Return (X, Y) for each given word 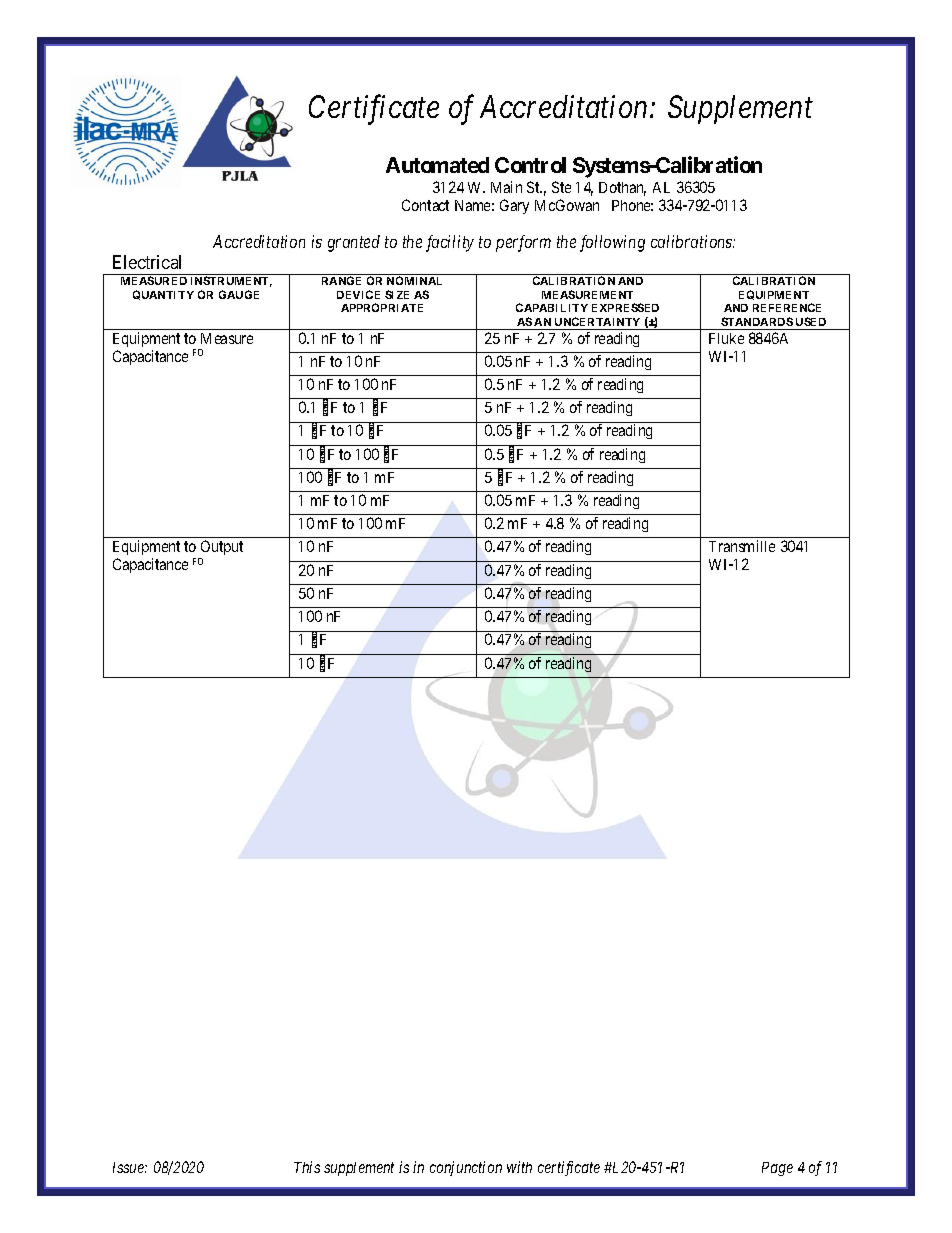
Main (506, 187)
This (307, 1167)
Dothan (622, 189)
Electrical (147, 262)
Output (220, 549)
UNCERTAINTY (597, 321)
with (519, 1167)
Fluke (726, 338)
